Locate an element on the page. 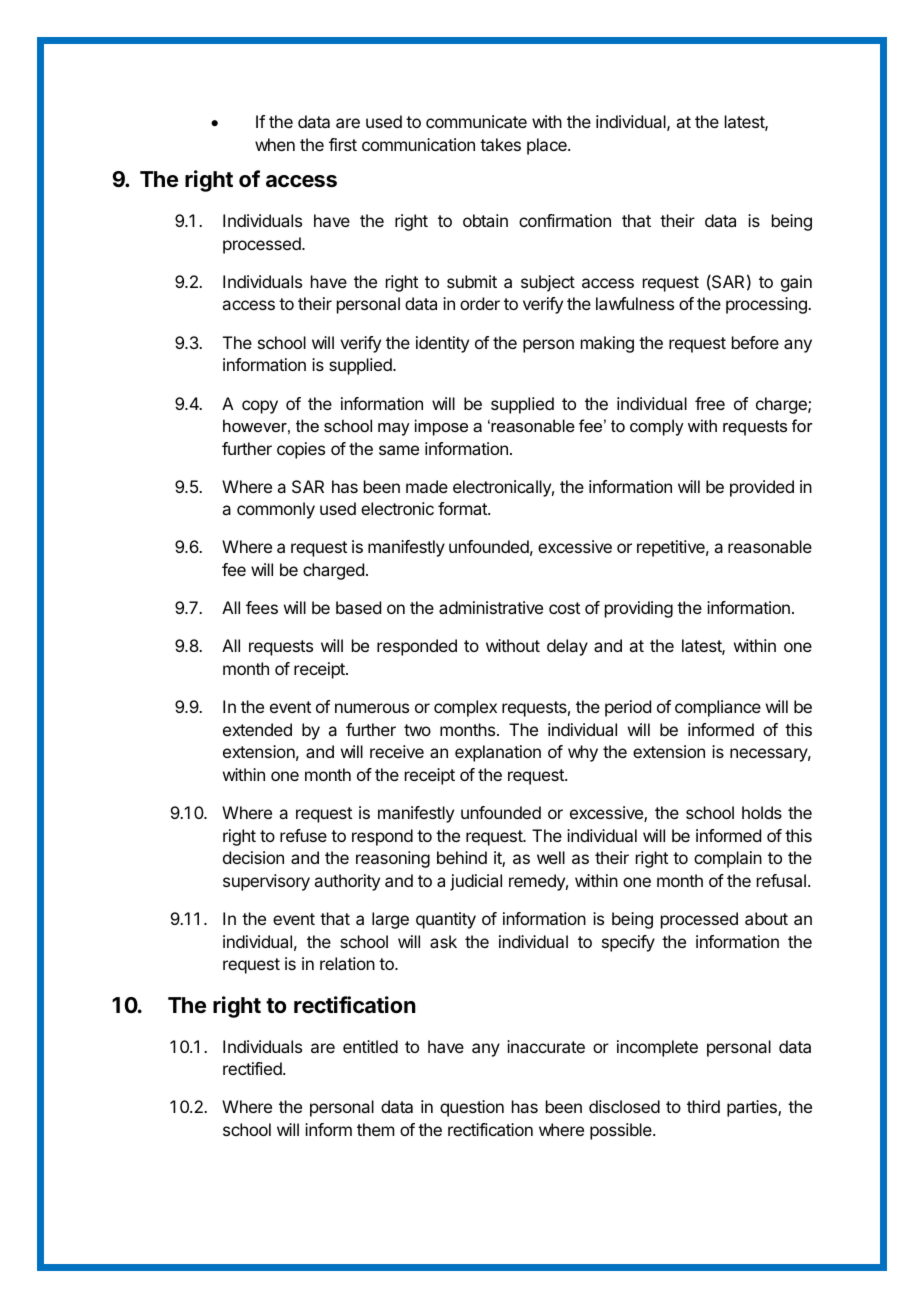 The height and width of the page is (1308, 924). refuse is located at coordinates (303, 835).
